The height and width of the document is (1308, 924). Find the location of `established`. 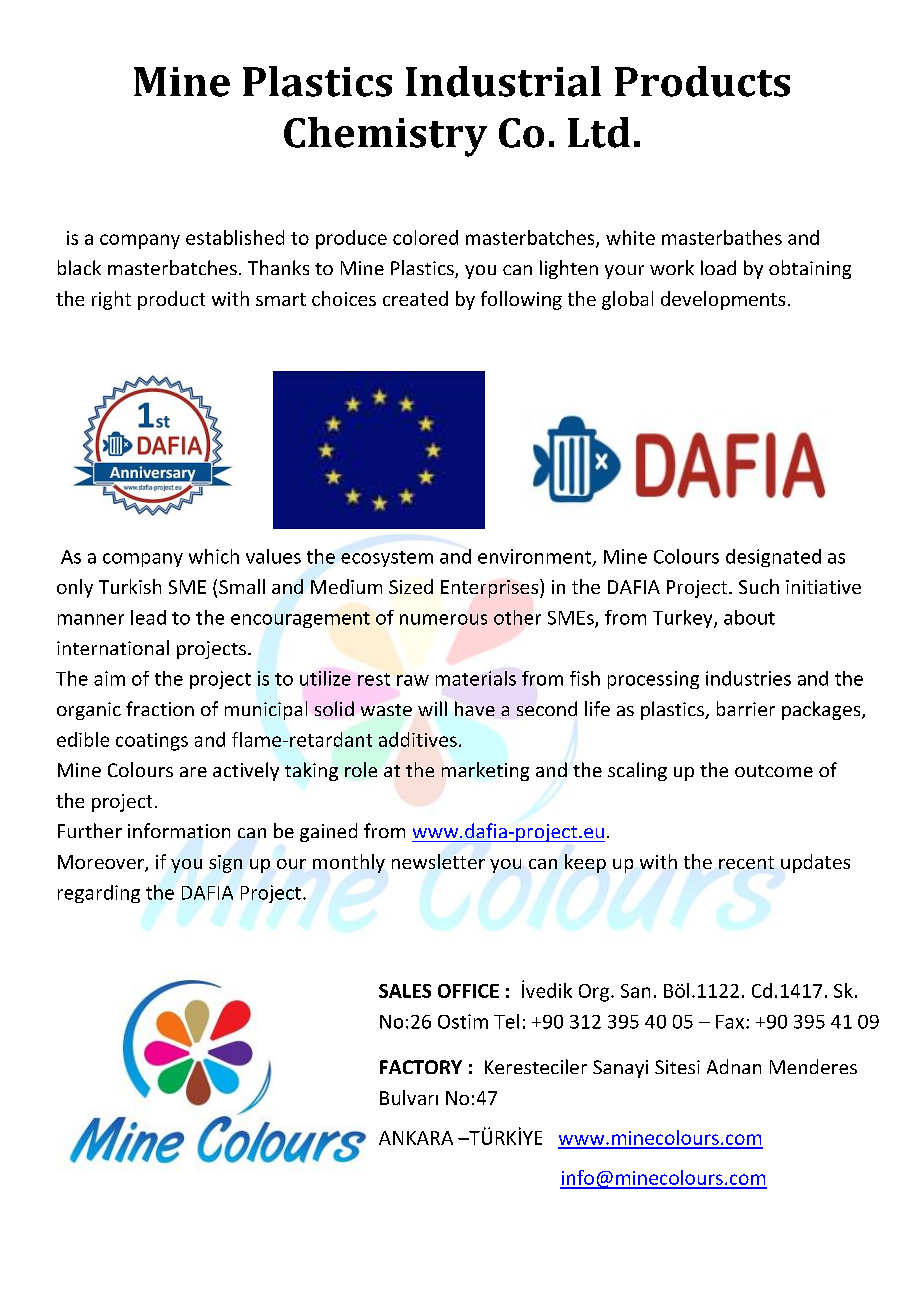

established is located at coordinates (235, 237).
